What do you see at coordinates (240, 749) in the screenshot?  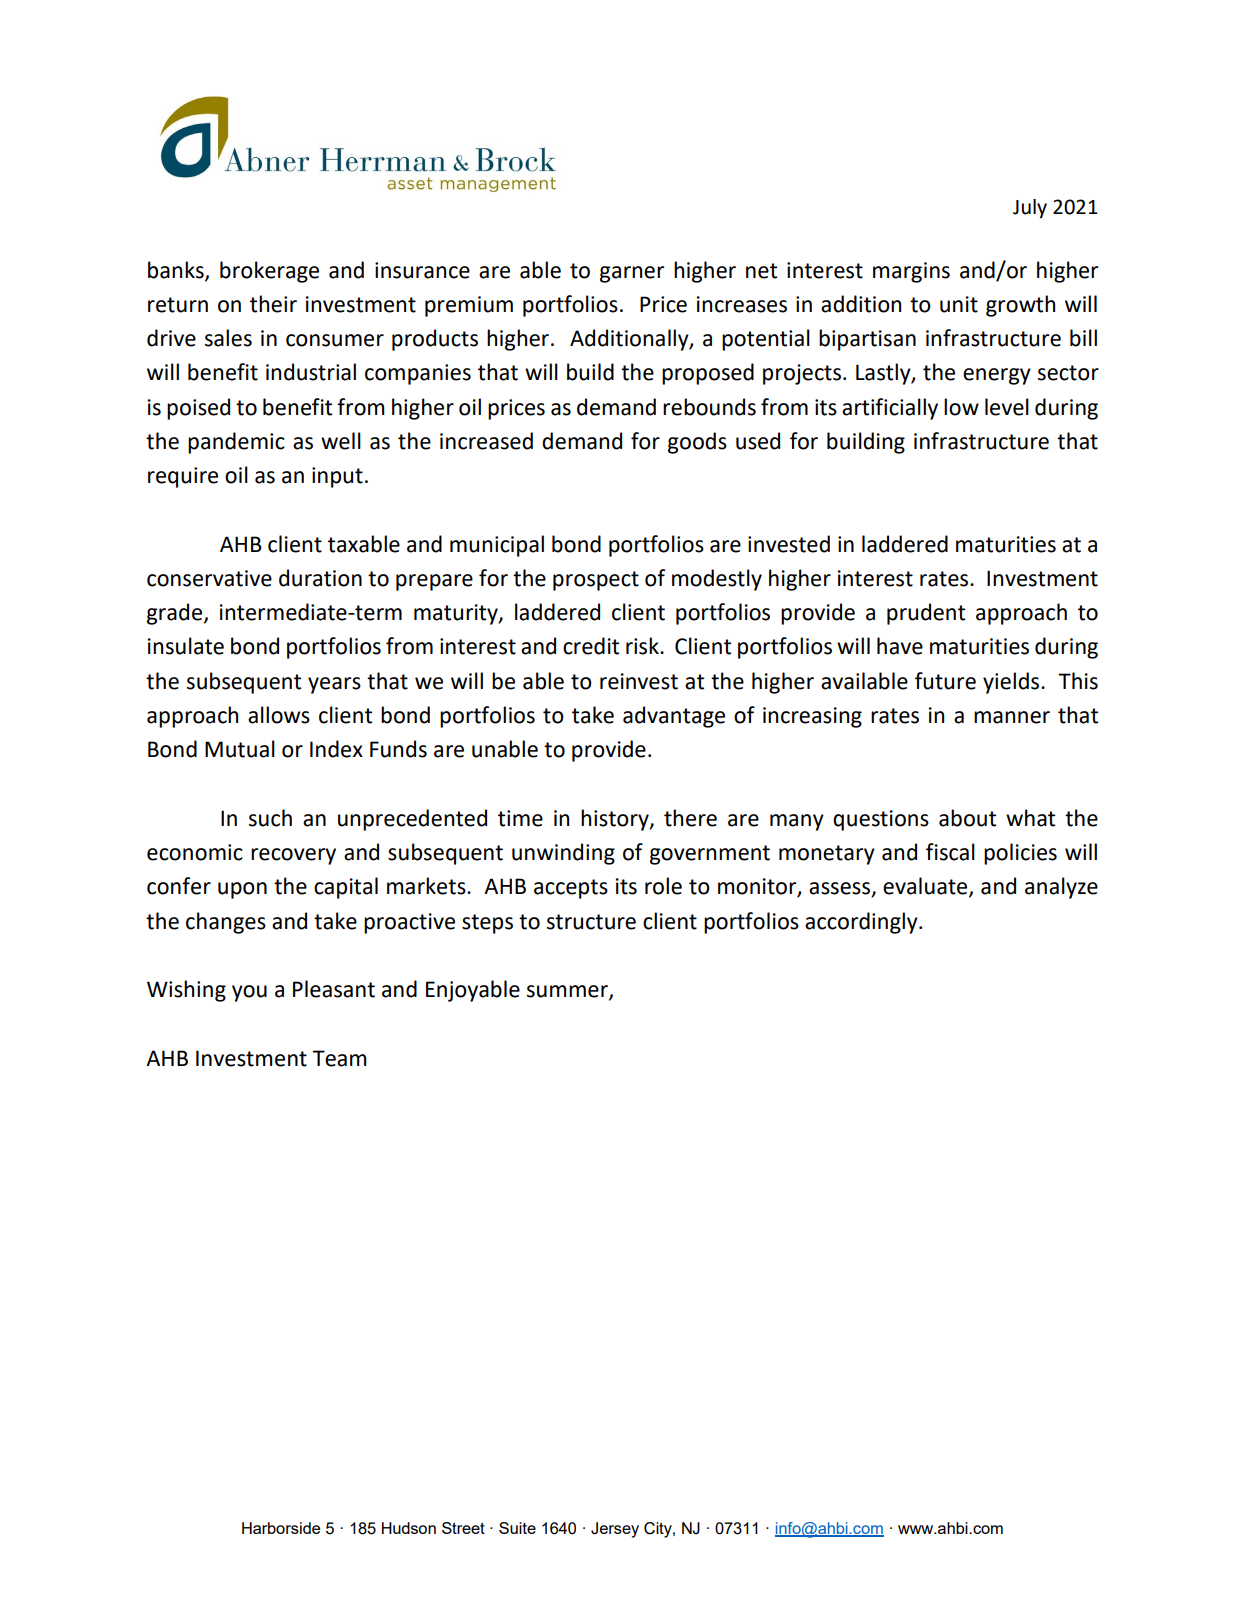 I see `Mutual` at bounding box center [240, 749].
